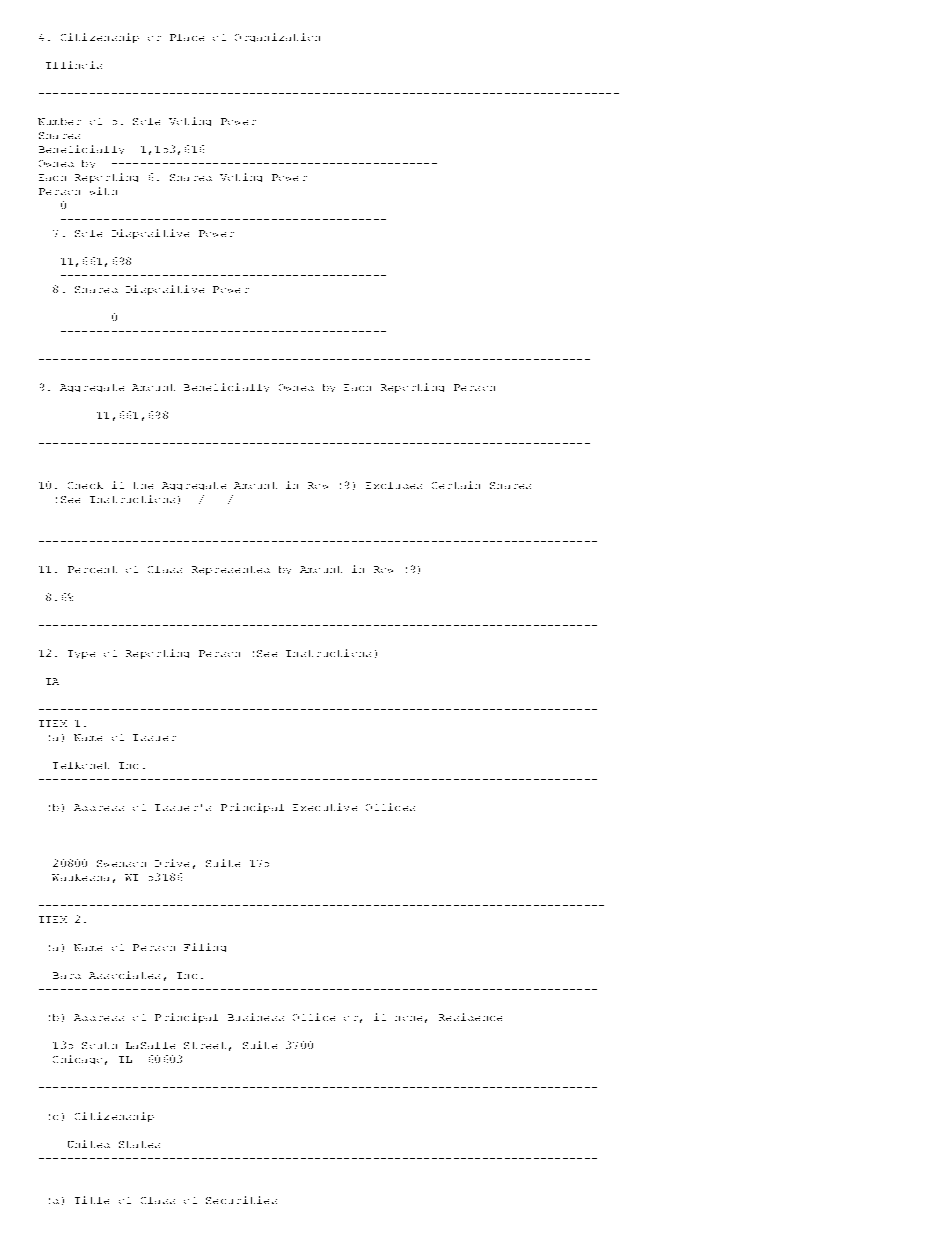 The image size is (952, 1233). What do you see at coordinates (277, 37) in the screenshot?
I see `Organization` at bounding box center [277, 37].
